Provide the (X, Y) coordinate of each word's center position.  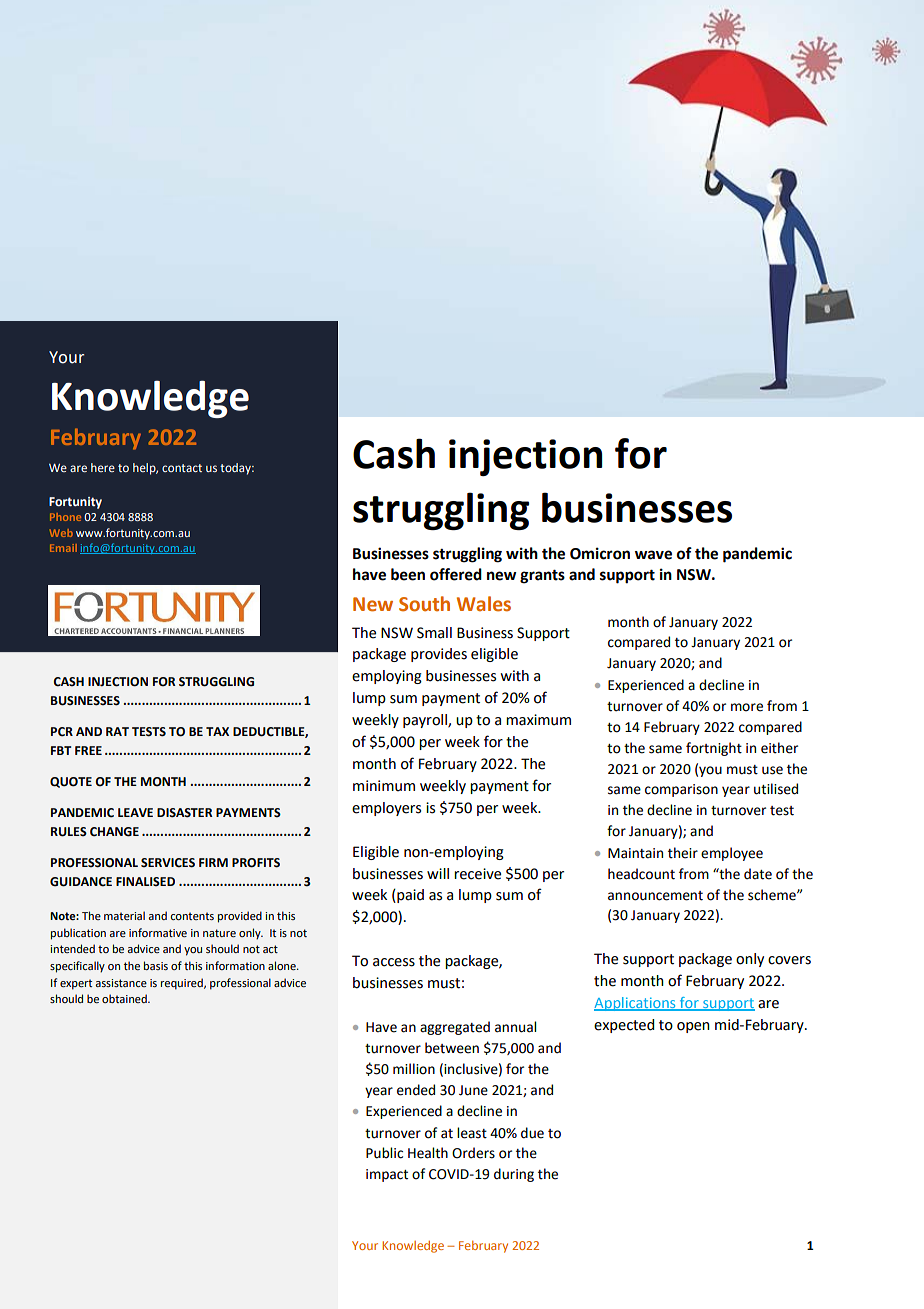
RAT (117, 731)
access (394, 962)
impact (387, 1175)
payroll (426, 721)
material (124, 915)
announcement (655, 896)
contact (182, 468)
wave (653, 555)
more (747, 707)
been (408, 574)
